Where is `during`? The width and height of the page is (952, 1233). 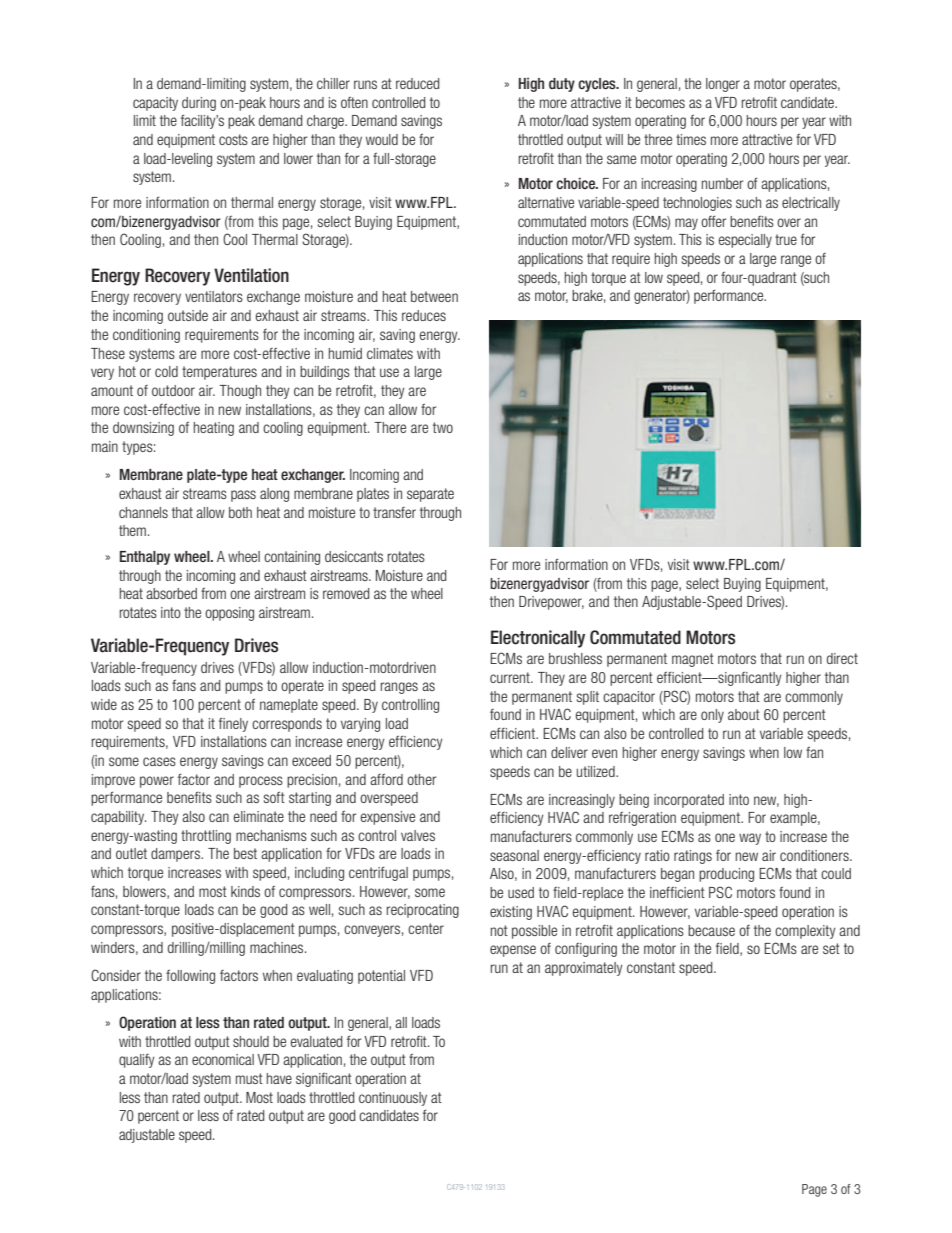 during is located at coordinates (199, 104).
